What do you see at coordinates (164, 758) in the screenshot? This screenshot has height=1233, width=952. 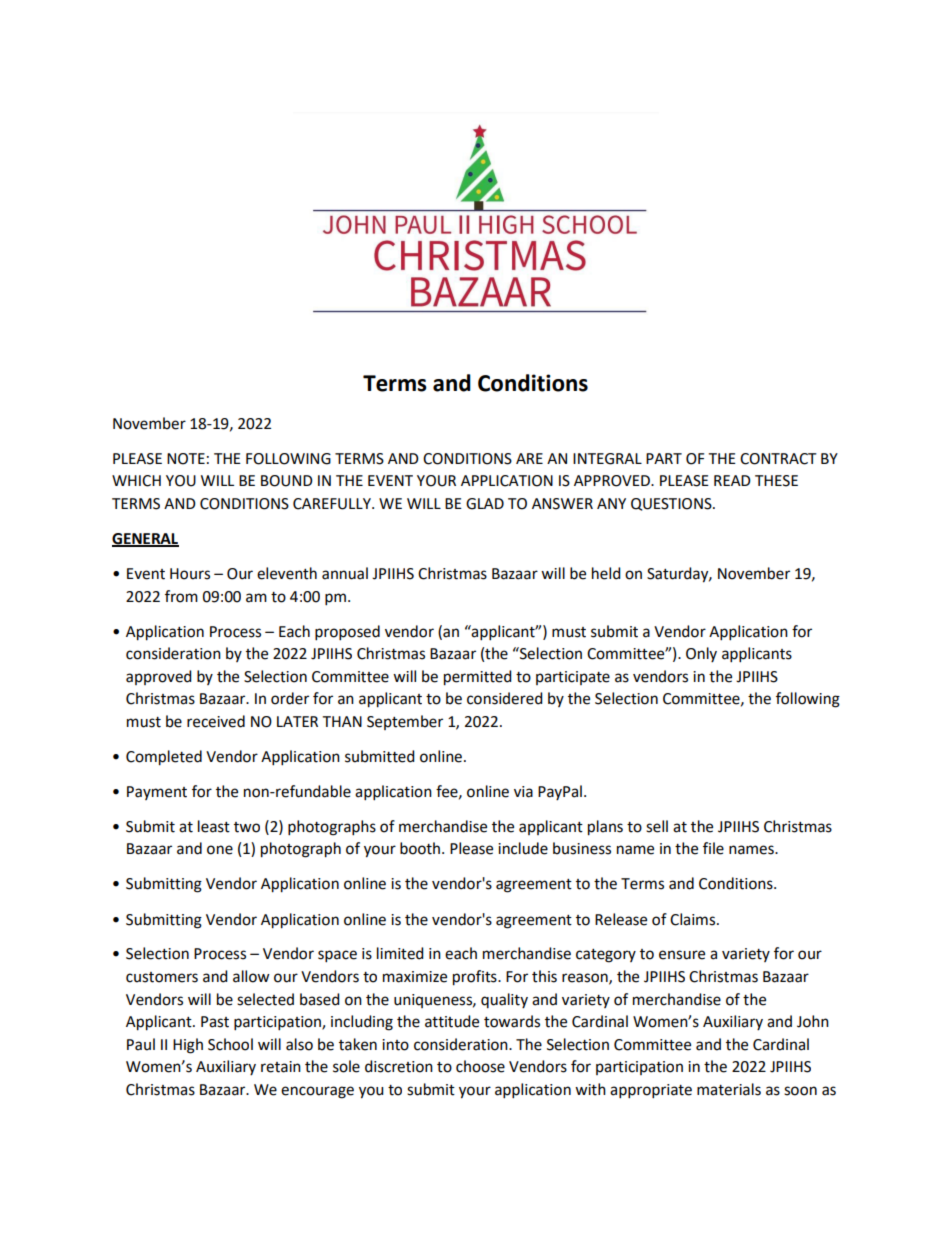 I see `Completed` at bounding box center [164, 758].
